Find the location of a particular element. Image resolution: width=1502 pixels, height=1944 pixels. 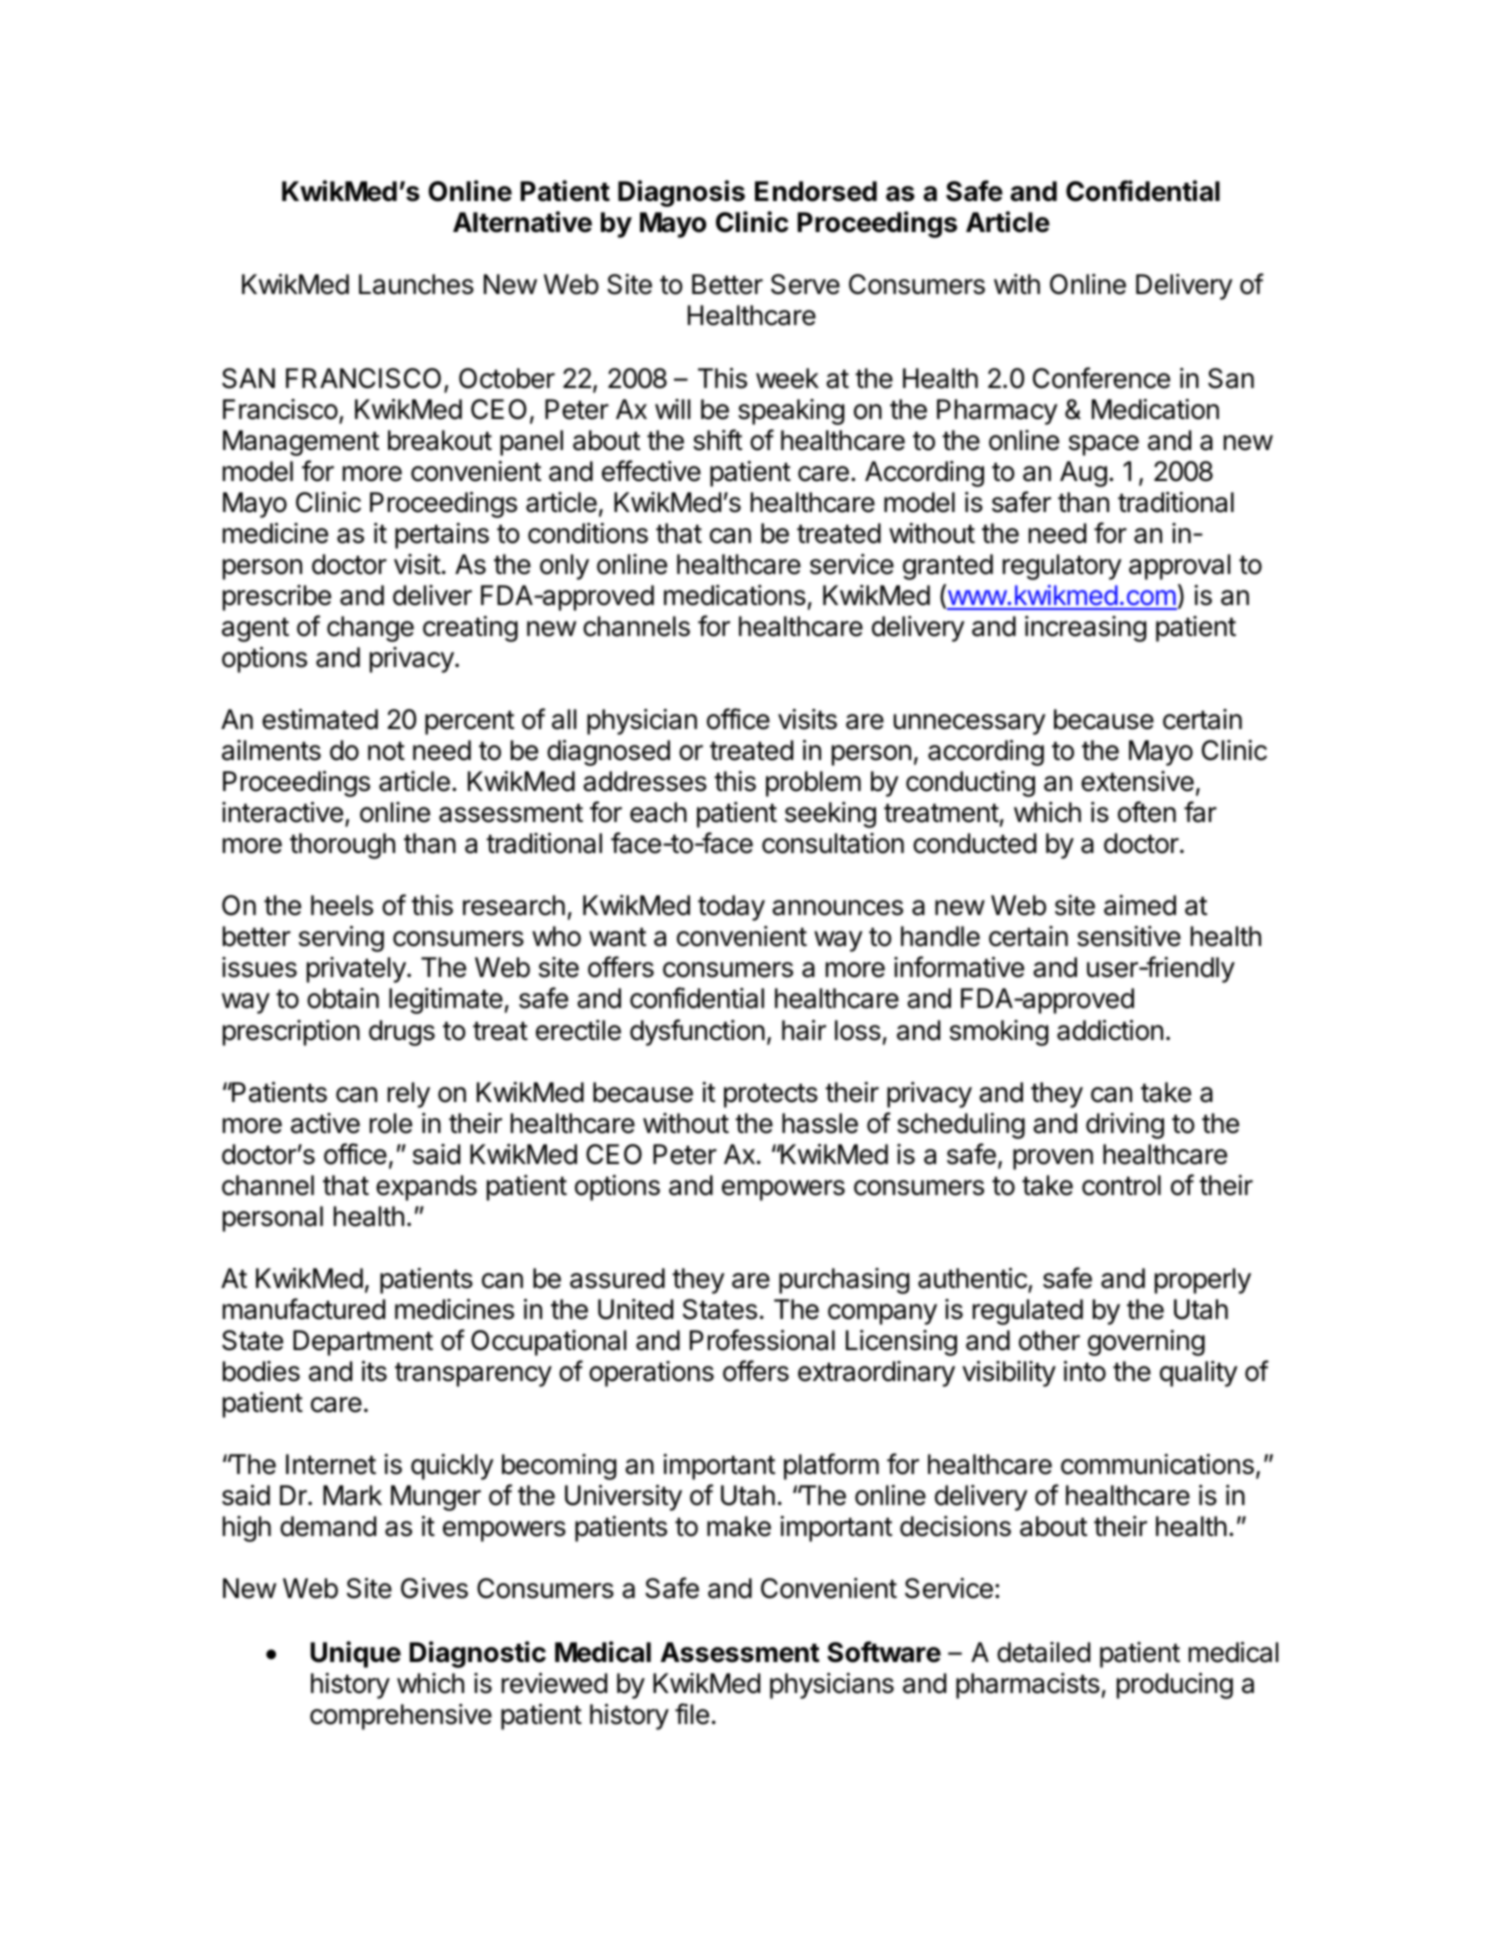

Unique is located at coordinates (355, 1654).
